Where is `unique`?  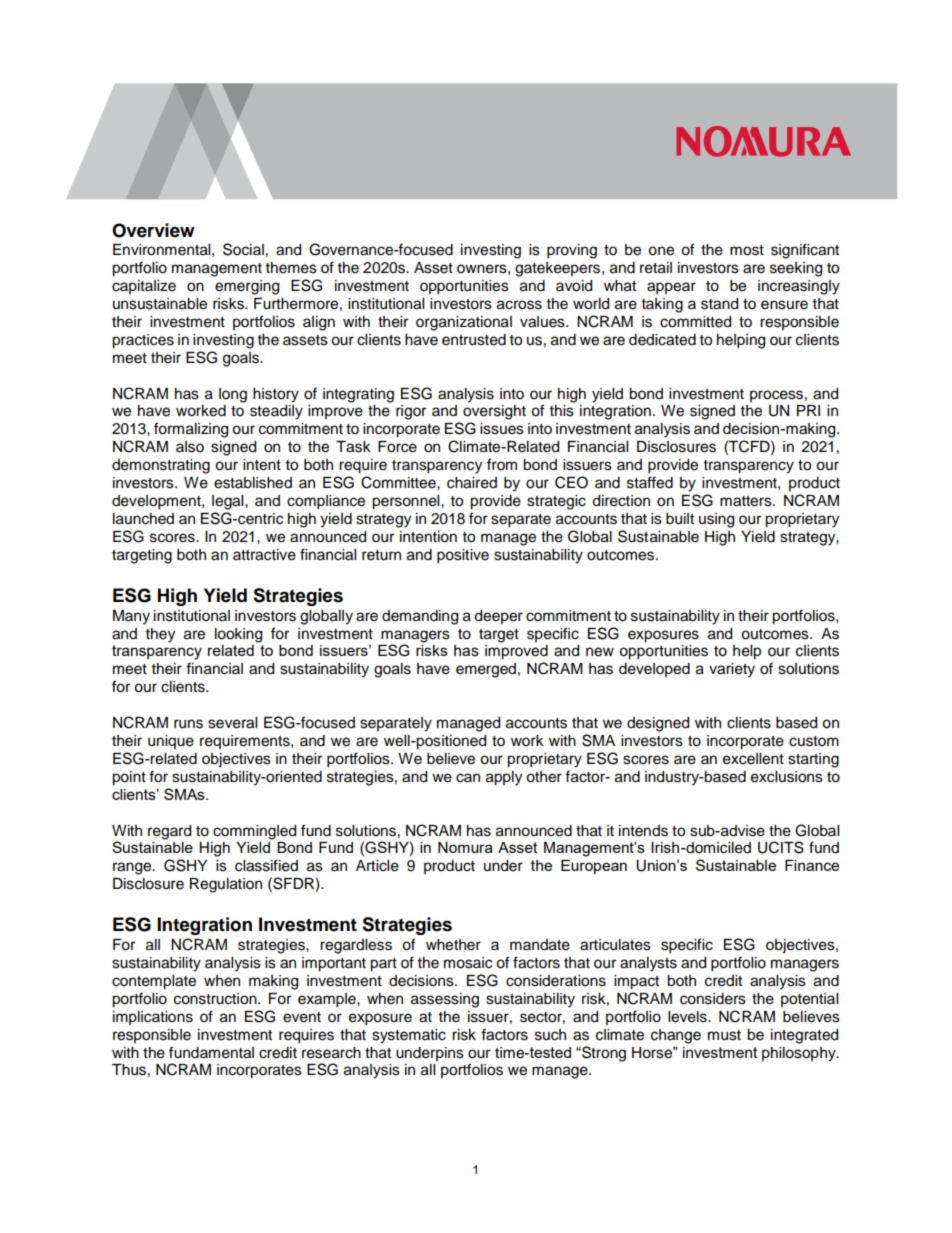
unique is located at coordinates (171, 742).
